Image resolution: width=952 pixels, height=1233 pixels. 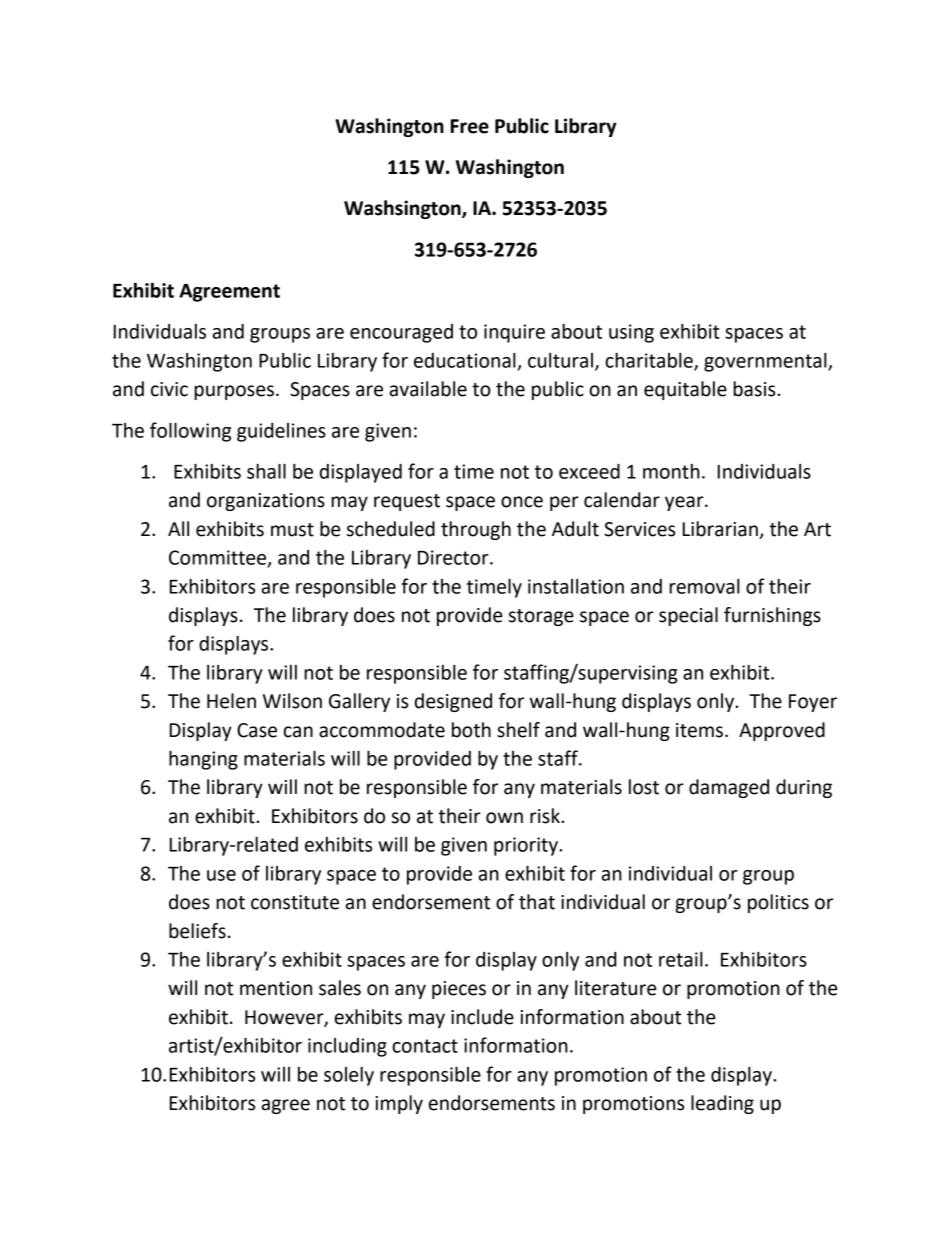 What do you see at coordinates (772, 616) in the image?
I see `furnishings` at bounding box center [772, 616].
